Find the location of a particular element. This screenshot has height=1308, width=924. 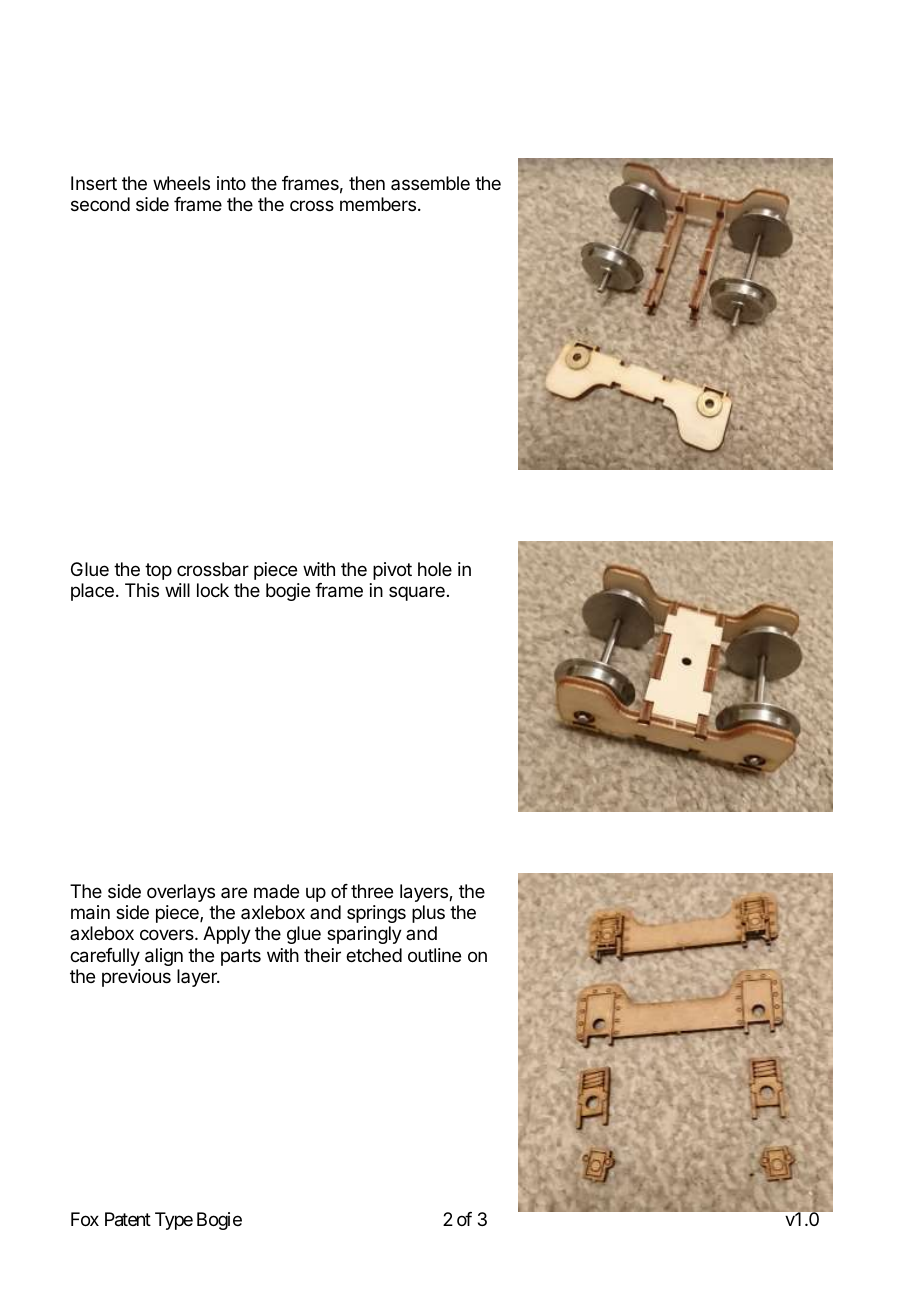

members is located at coordinates (378, 204).
